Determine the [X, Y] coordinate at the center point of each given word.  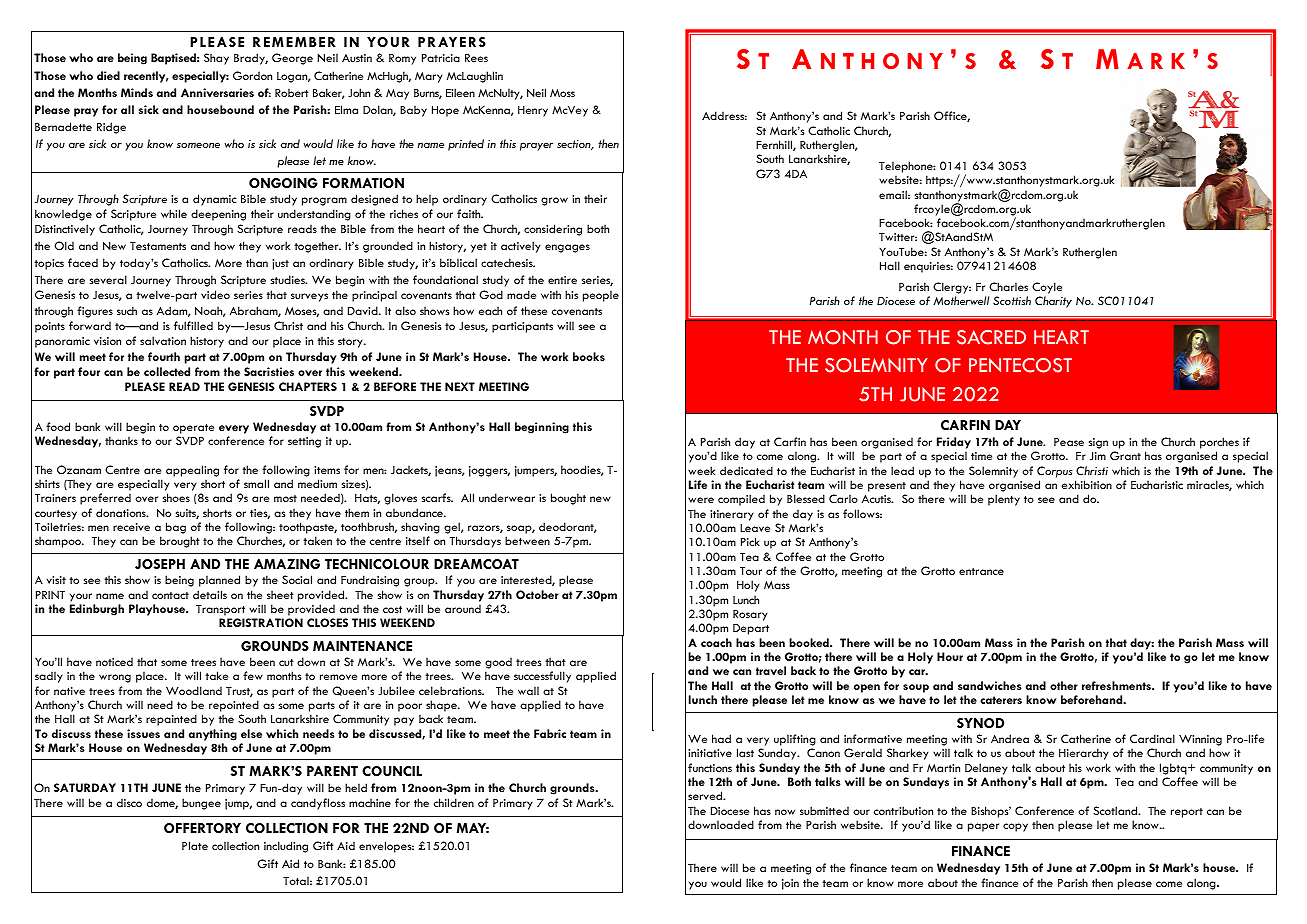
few [253, 675]
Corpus [1055, 472]
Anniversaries [217, 92]
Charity [1053, 302]
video [215, 294]
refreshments [1117, 685]
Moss [562, 93]
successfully [542, 677]
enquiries [928, 267]
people [601, 296]
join [790, 884]
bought [568, 499]
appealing [192, 471]
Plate [195, 845]
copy [1015, 827]
